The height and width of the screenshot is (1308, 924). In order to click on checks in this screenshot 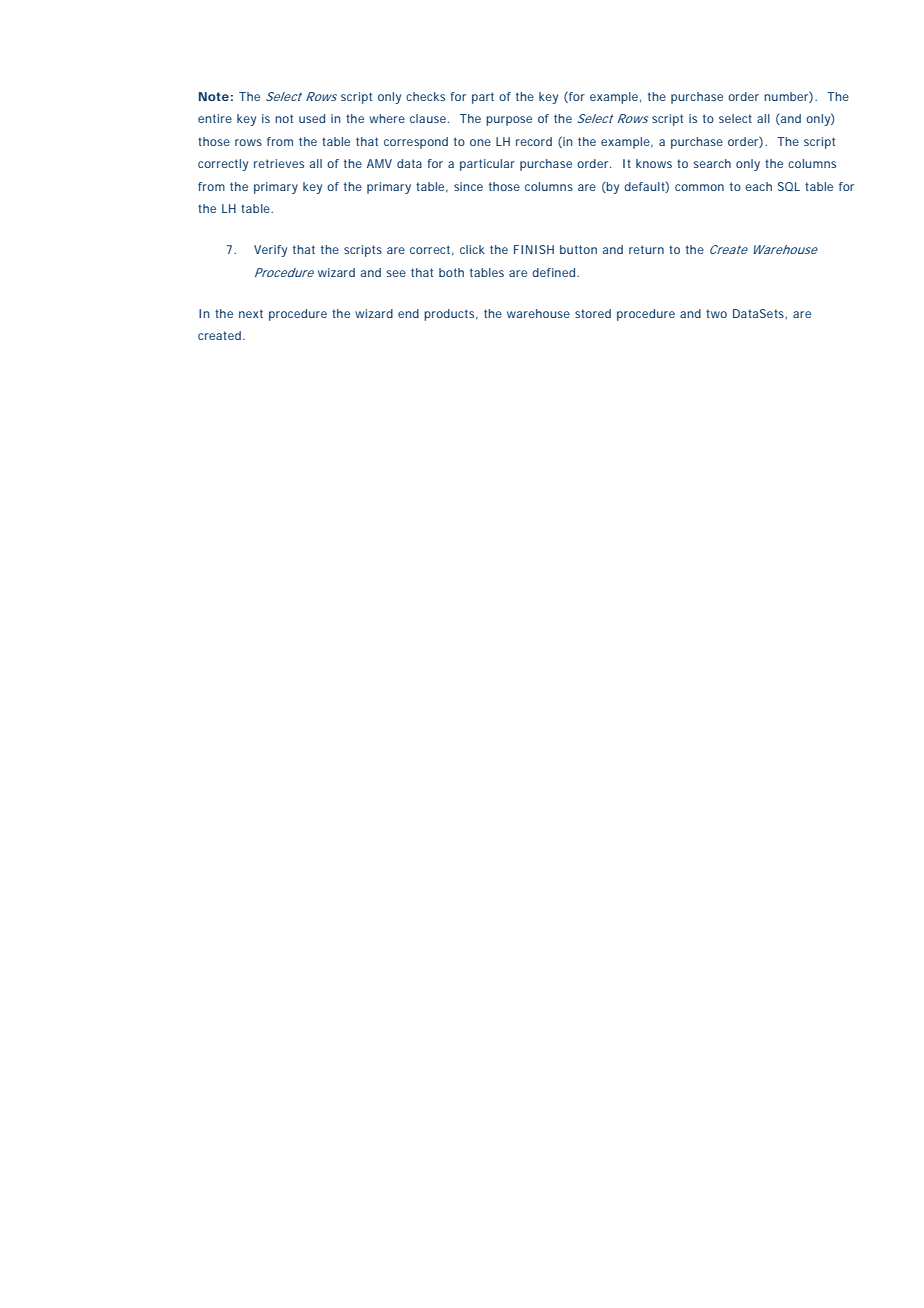, I will do `click(425, 96)`.
